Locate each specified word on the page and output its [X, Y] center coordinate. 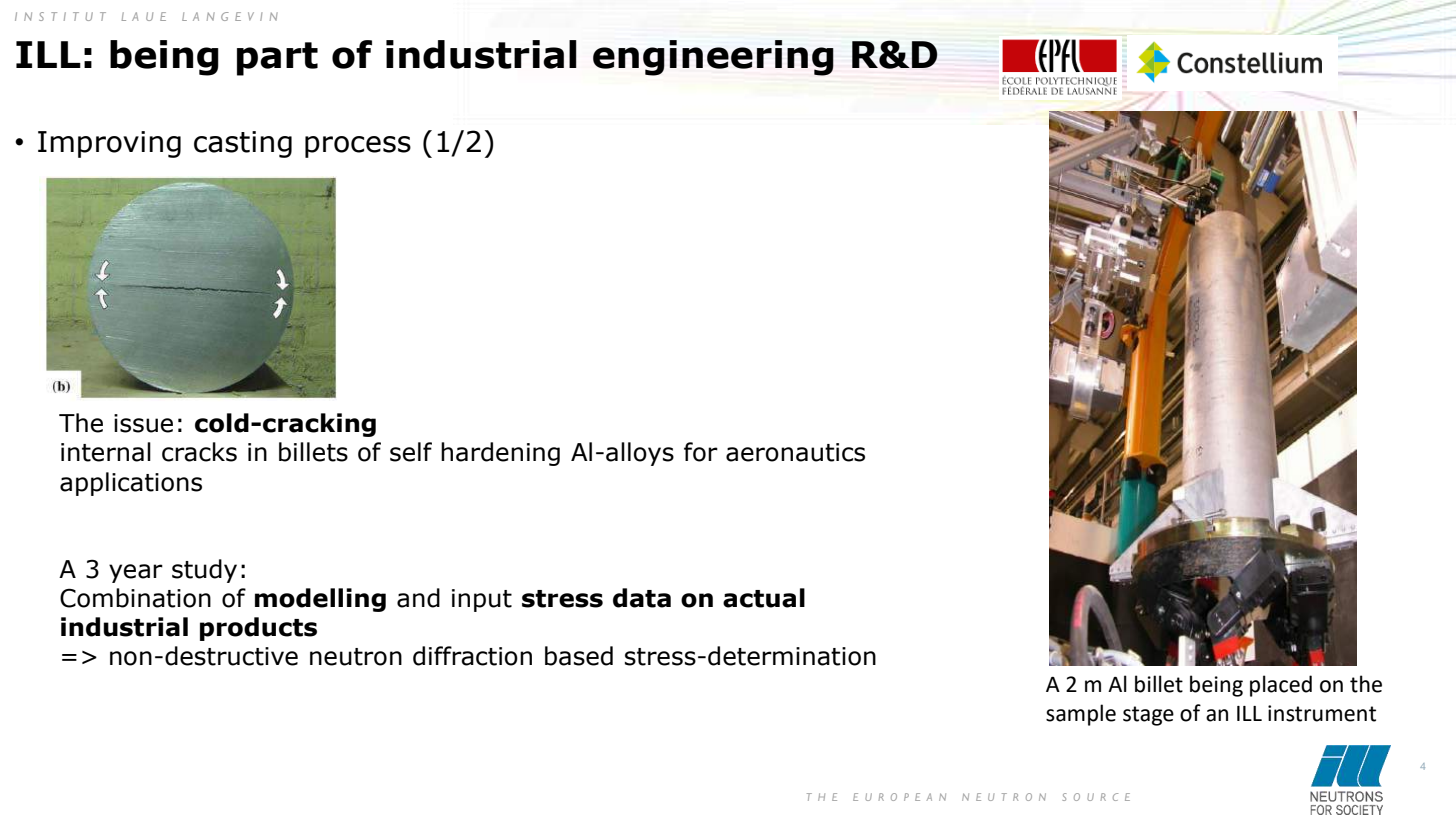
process [358, 147]
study [204, 571]
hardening [500, 454]
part [277, 59]
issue [143, 423]
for [701, 452]
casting [243, 144]
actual [764, 598]
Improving [109, 144]
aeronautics [795, 452]
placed [1281, 686]
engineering [713, 58]
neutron [356, 657]
